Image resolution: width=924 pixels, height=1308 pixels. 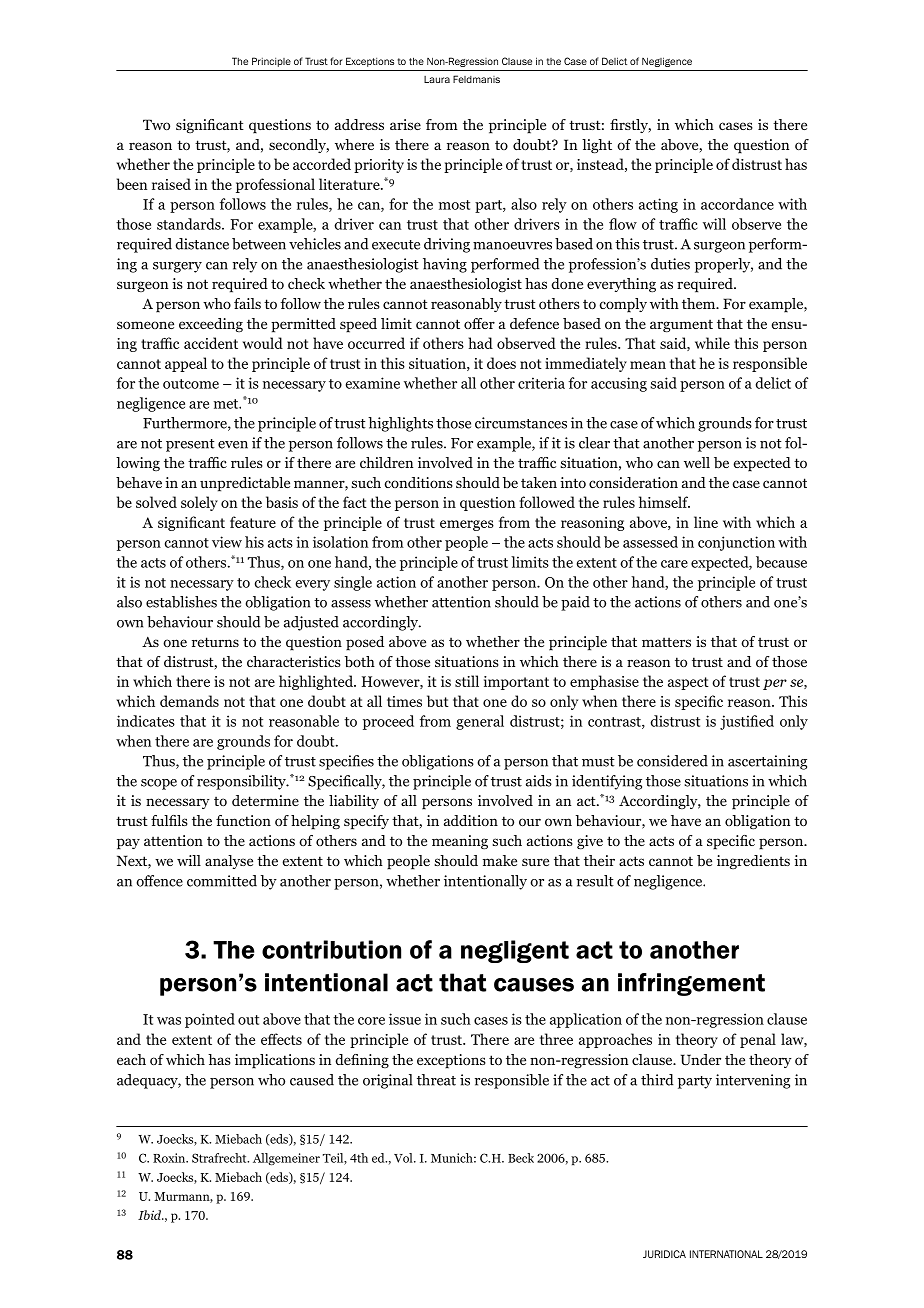 What do you see at coordinates (712, 343) in the document?
I see `while` at bounding box center [712, 343].
